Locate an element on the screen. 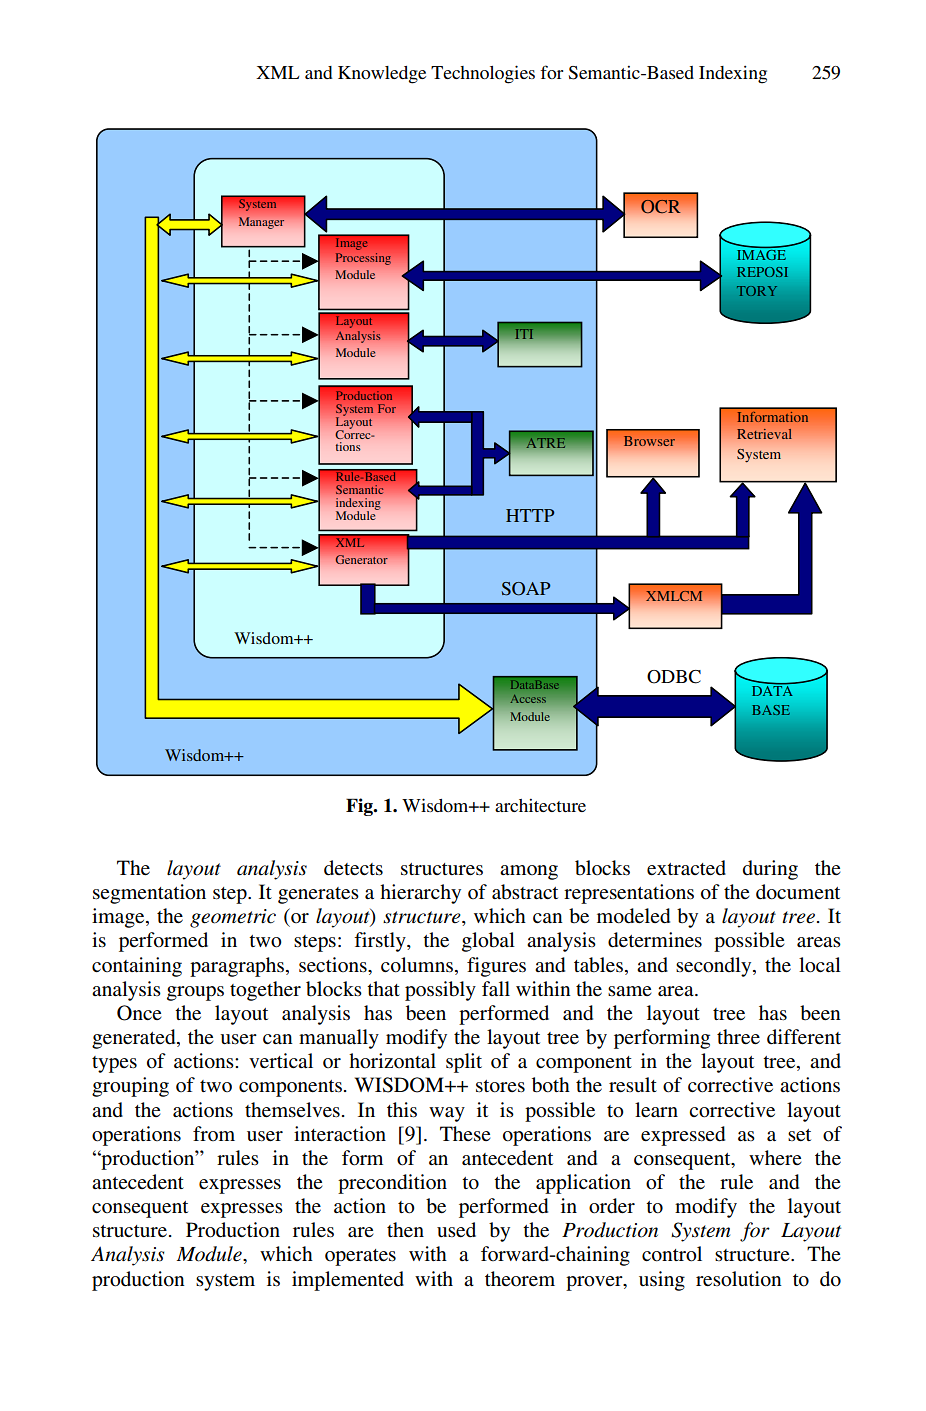  used is located at coordinates (456, 1230).
